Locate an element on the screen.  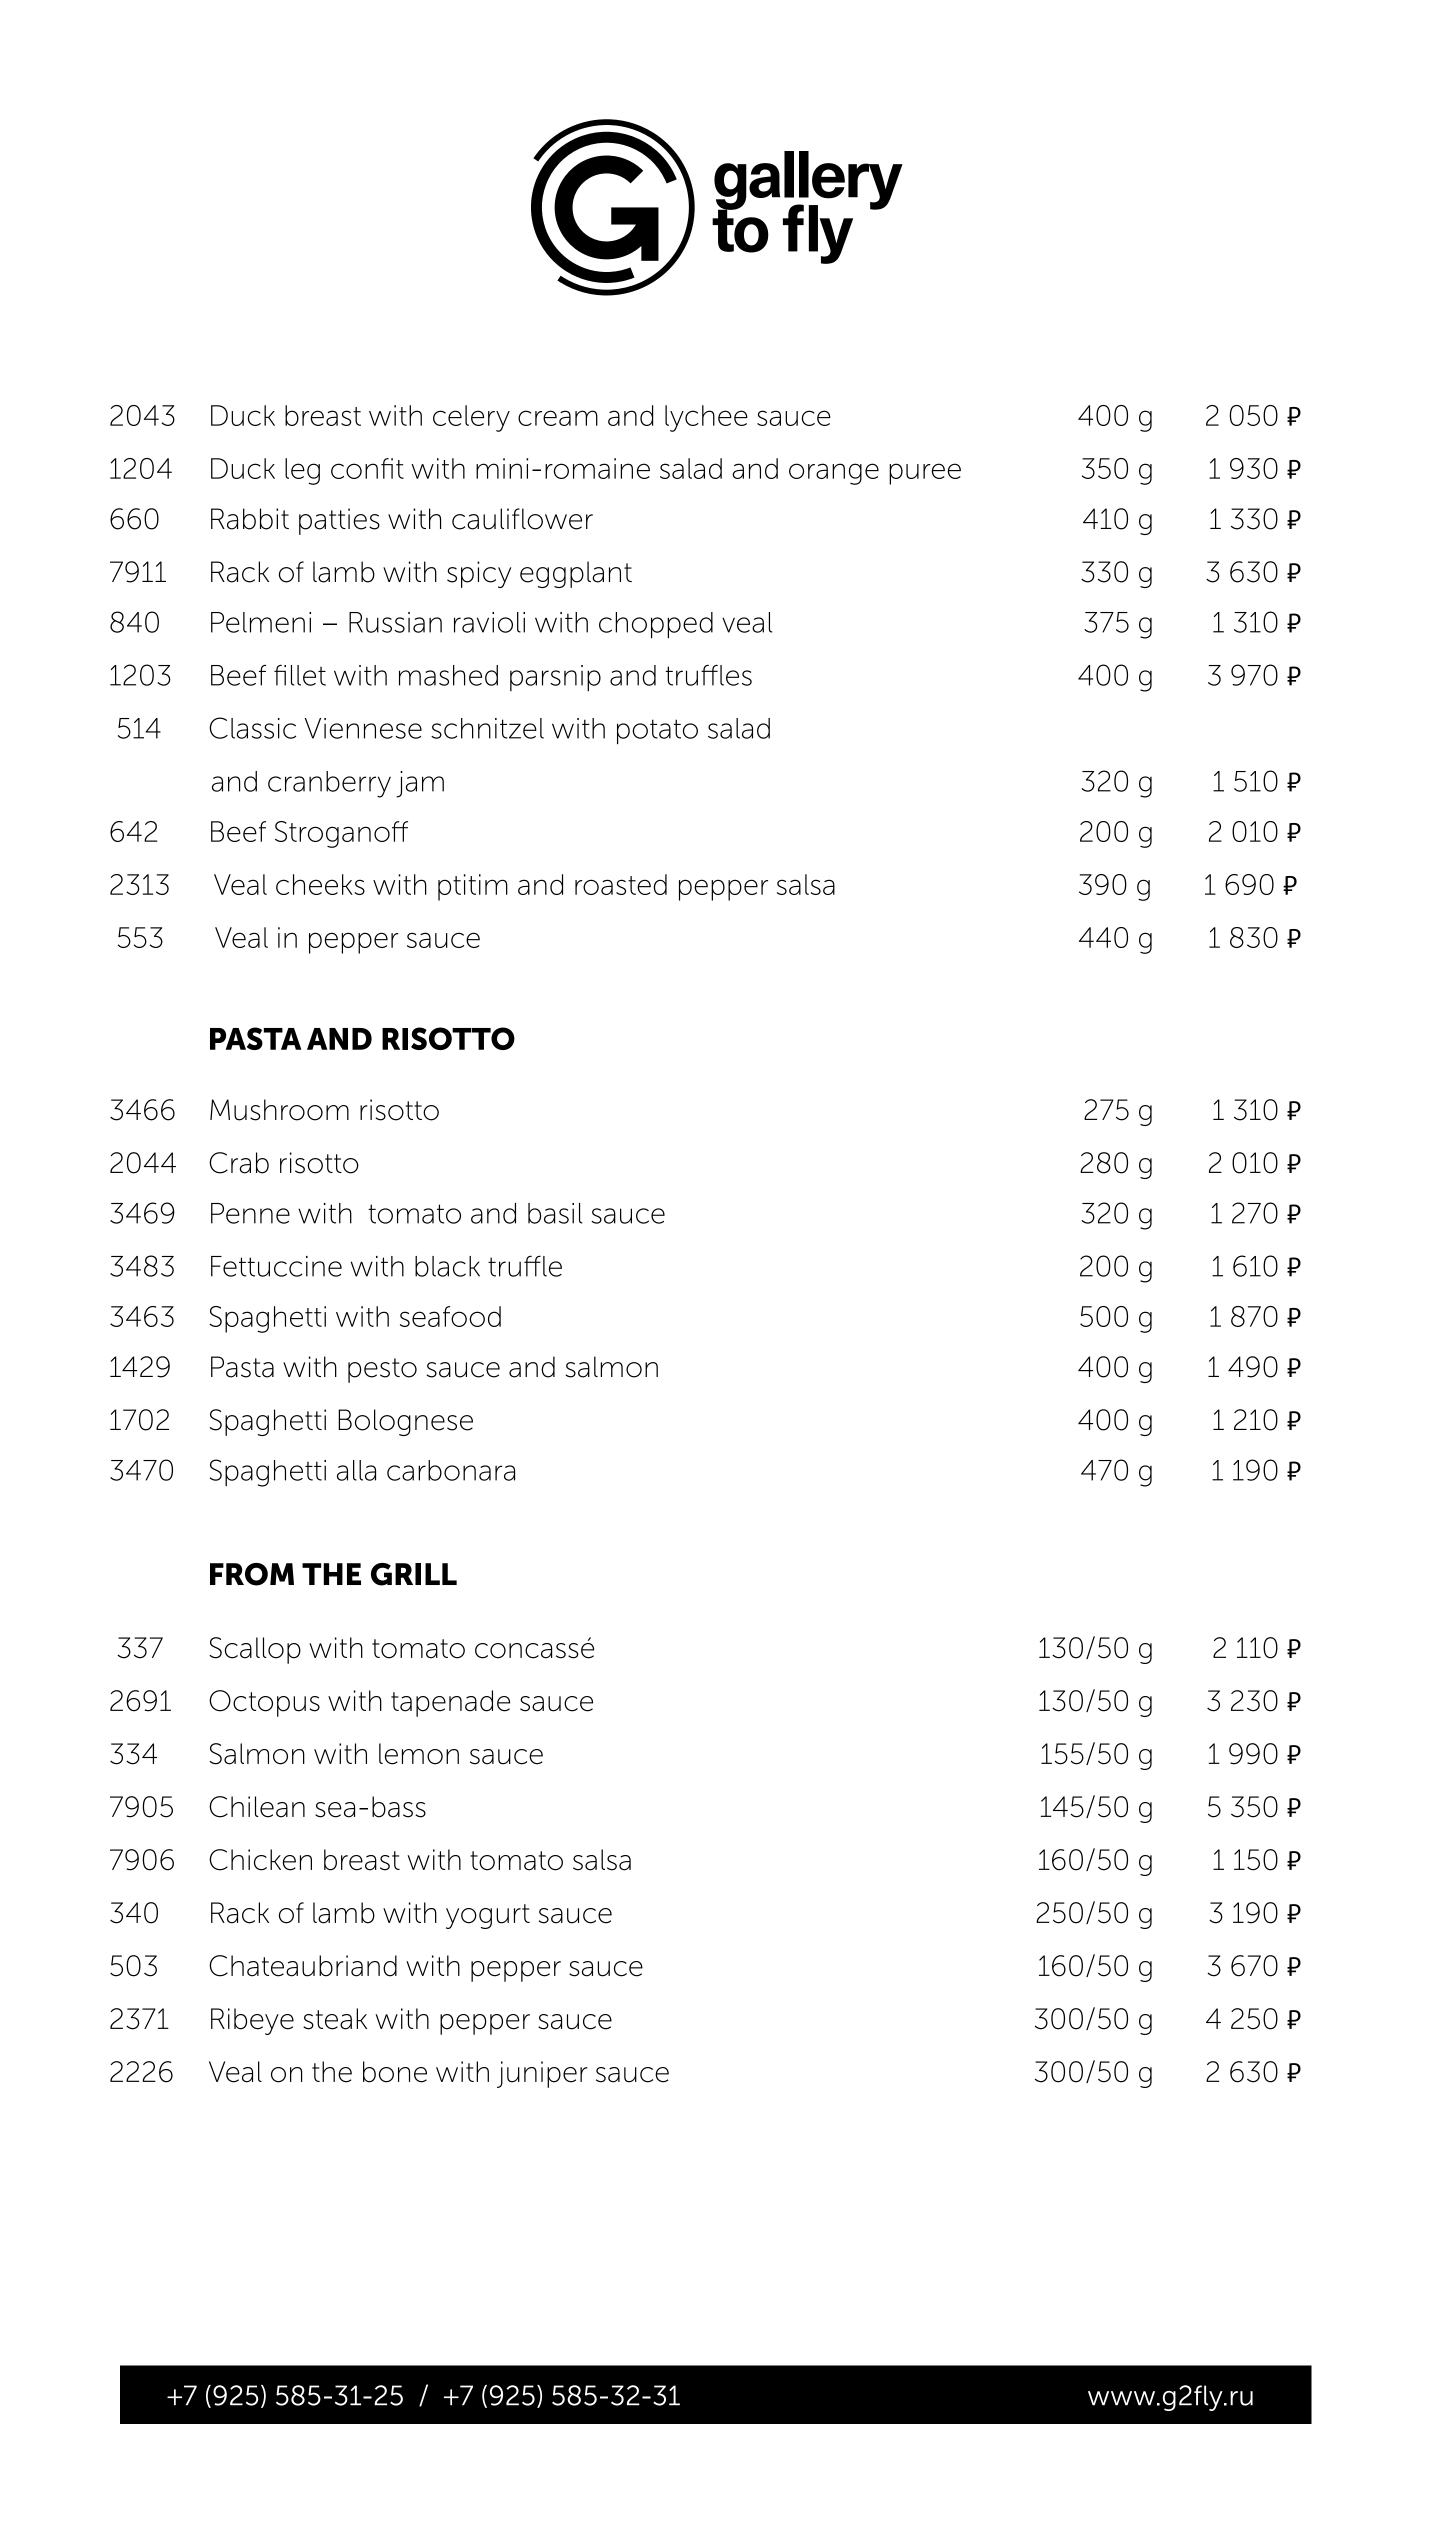
Fettuccine is located at coordinates (276, 1266).
